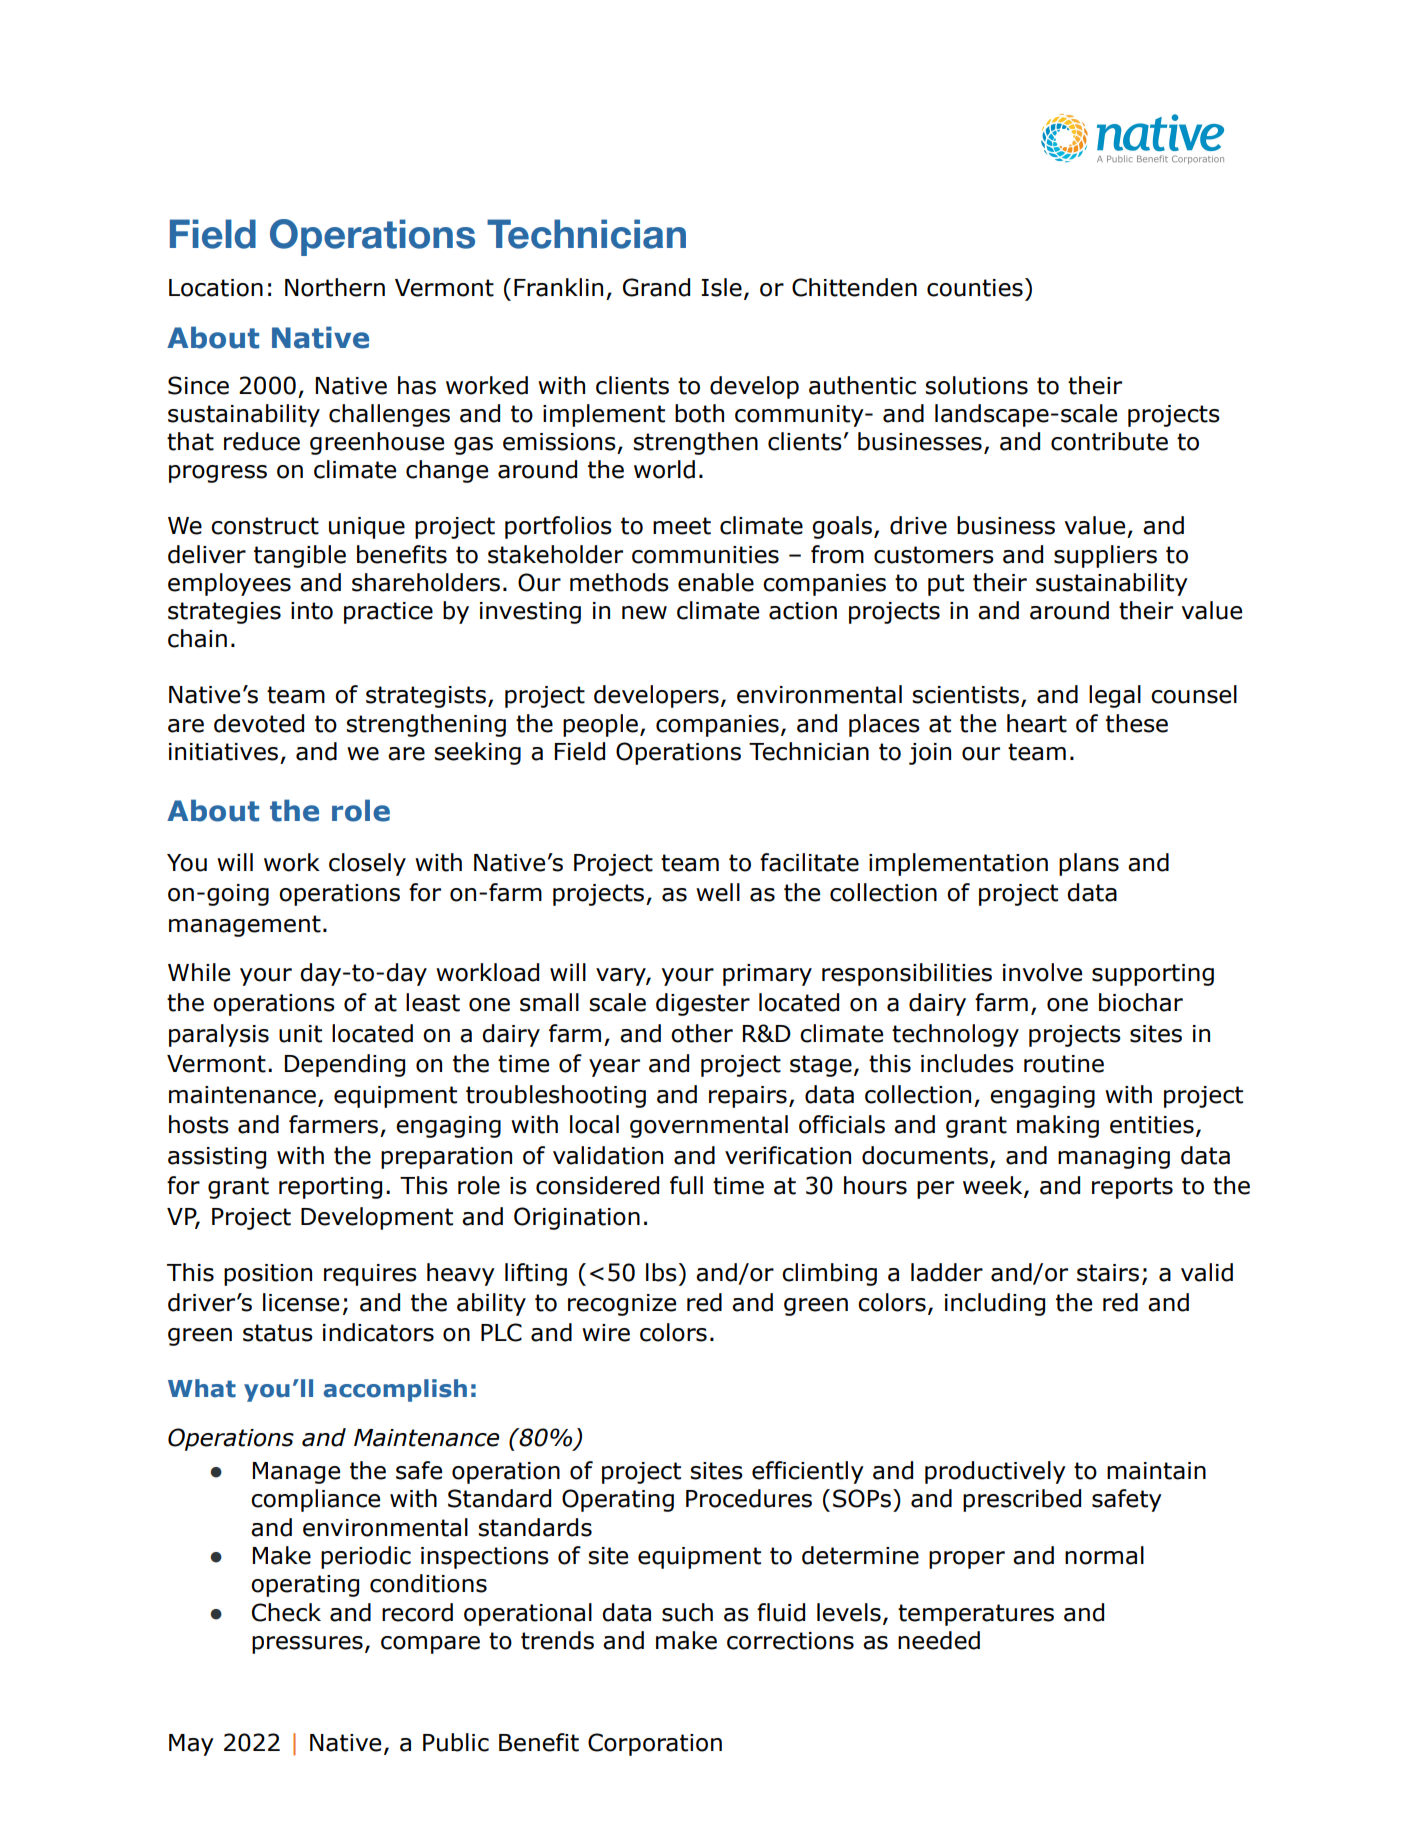 The height and width of the page is (1839, 1421). What do you see at coordinates (307, 1645) in the page?
I see `pressures` at bounding box center [307, 1645].
